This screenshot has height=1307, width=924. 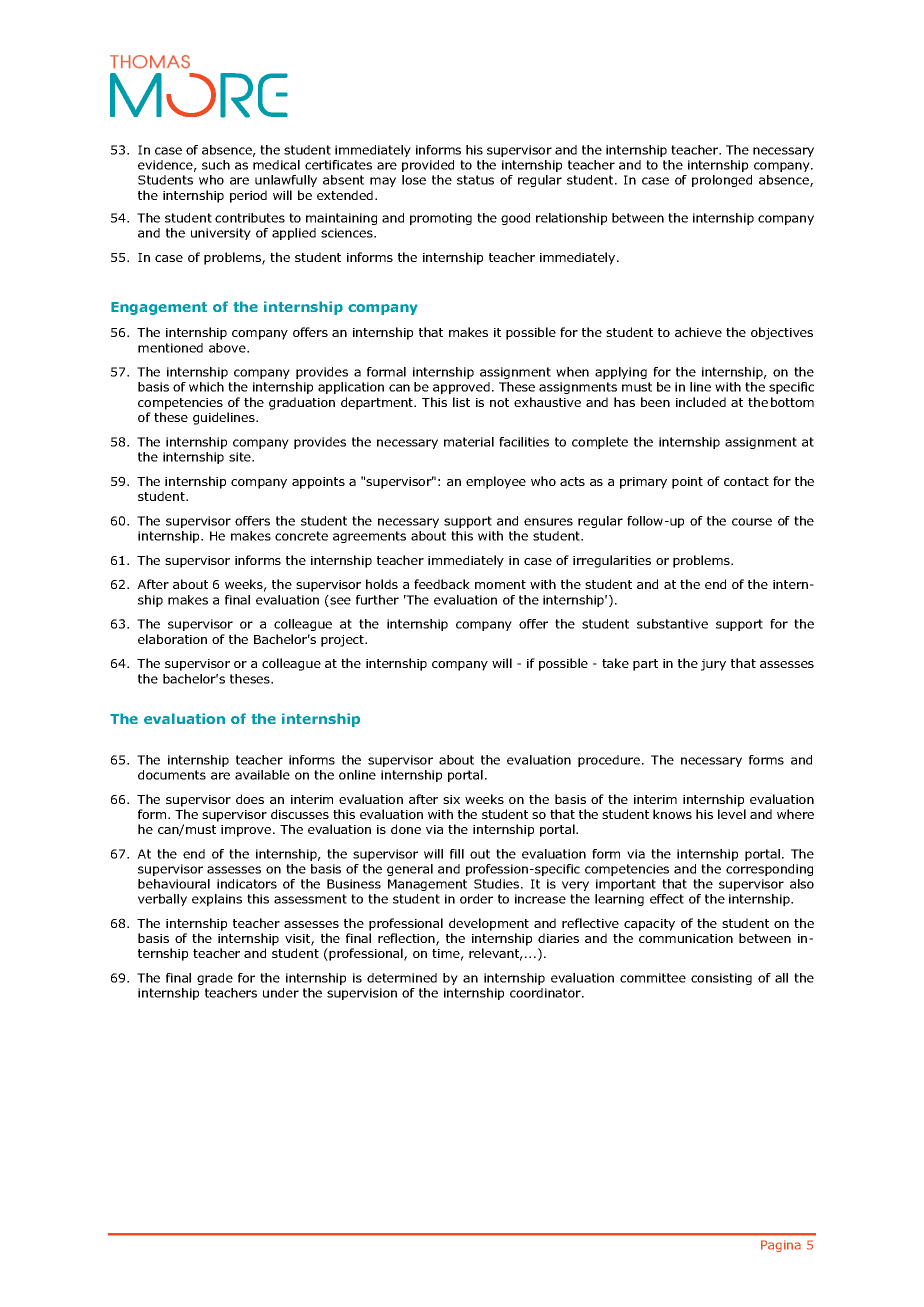 I want to click on coordinator, so click(x=546, y=993).
